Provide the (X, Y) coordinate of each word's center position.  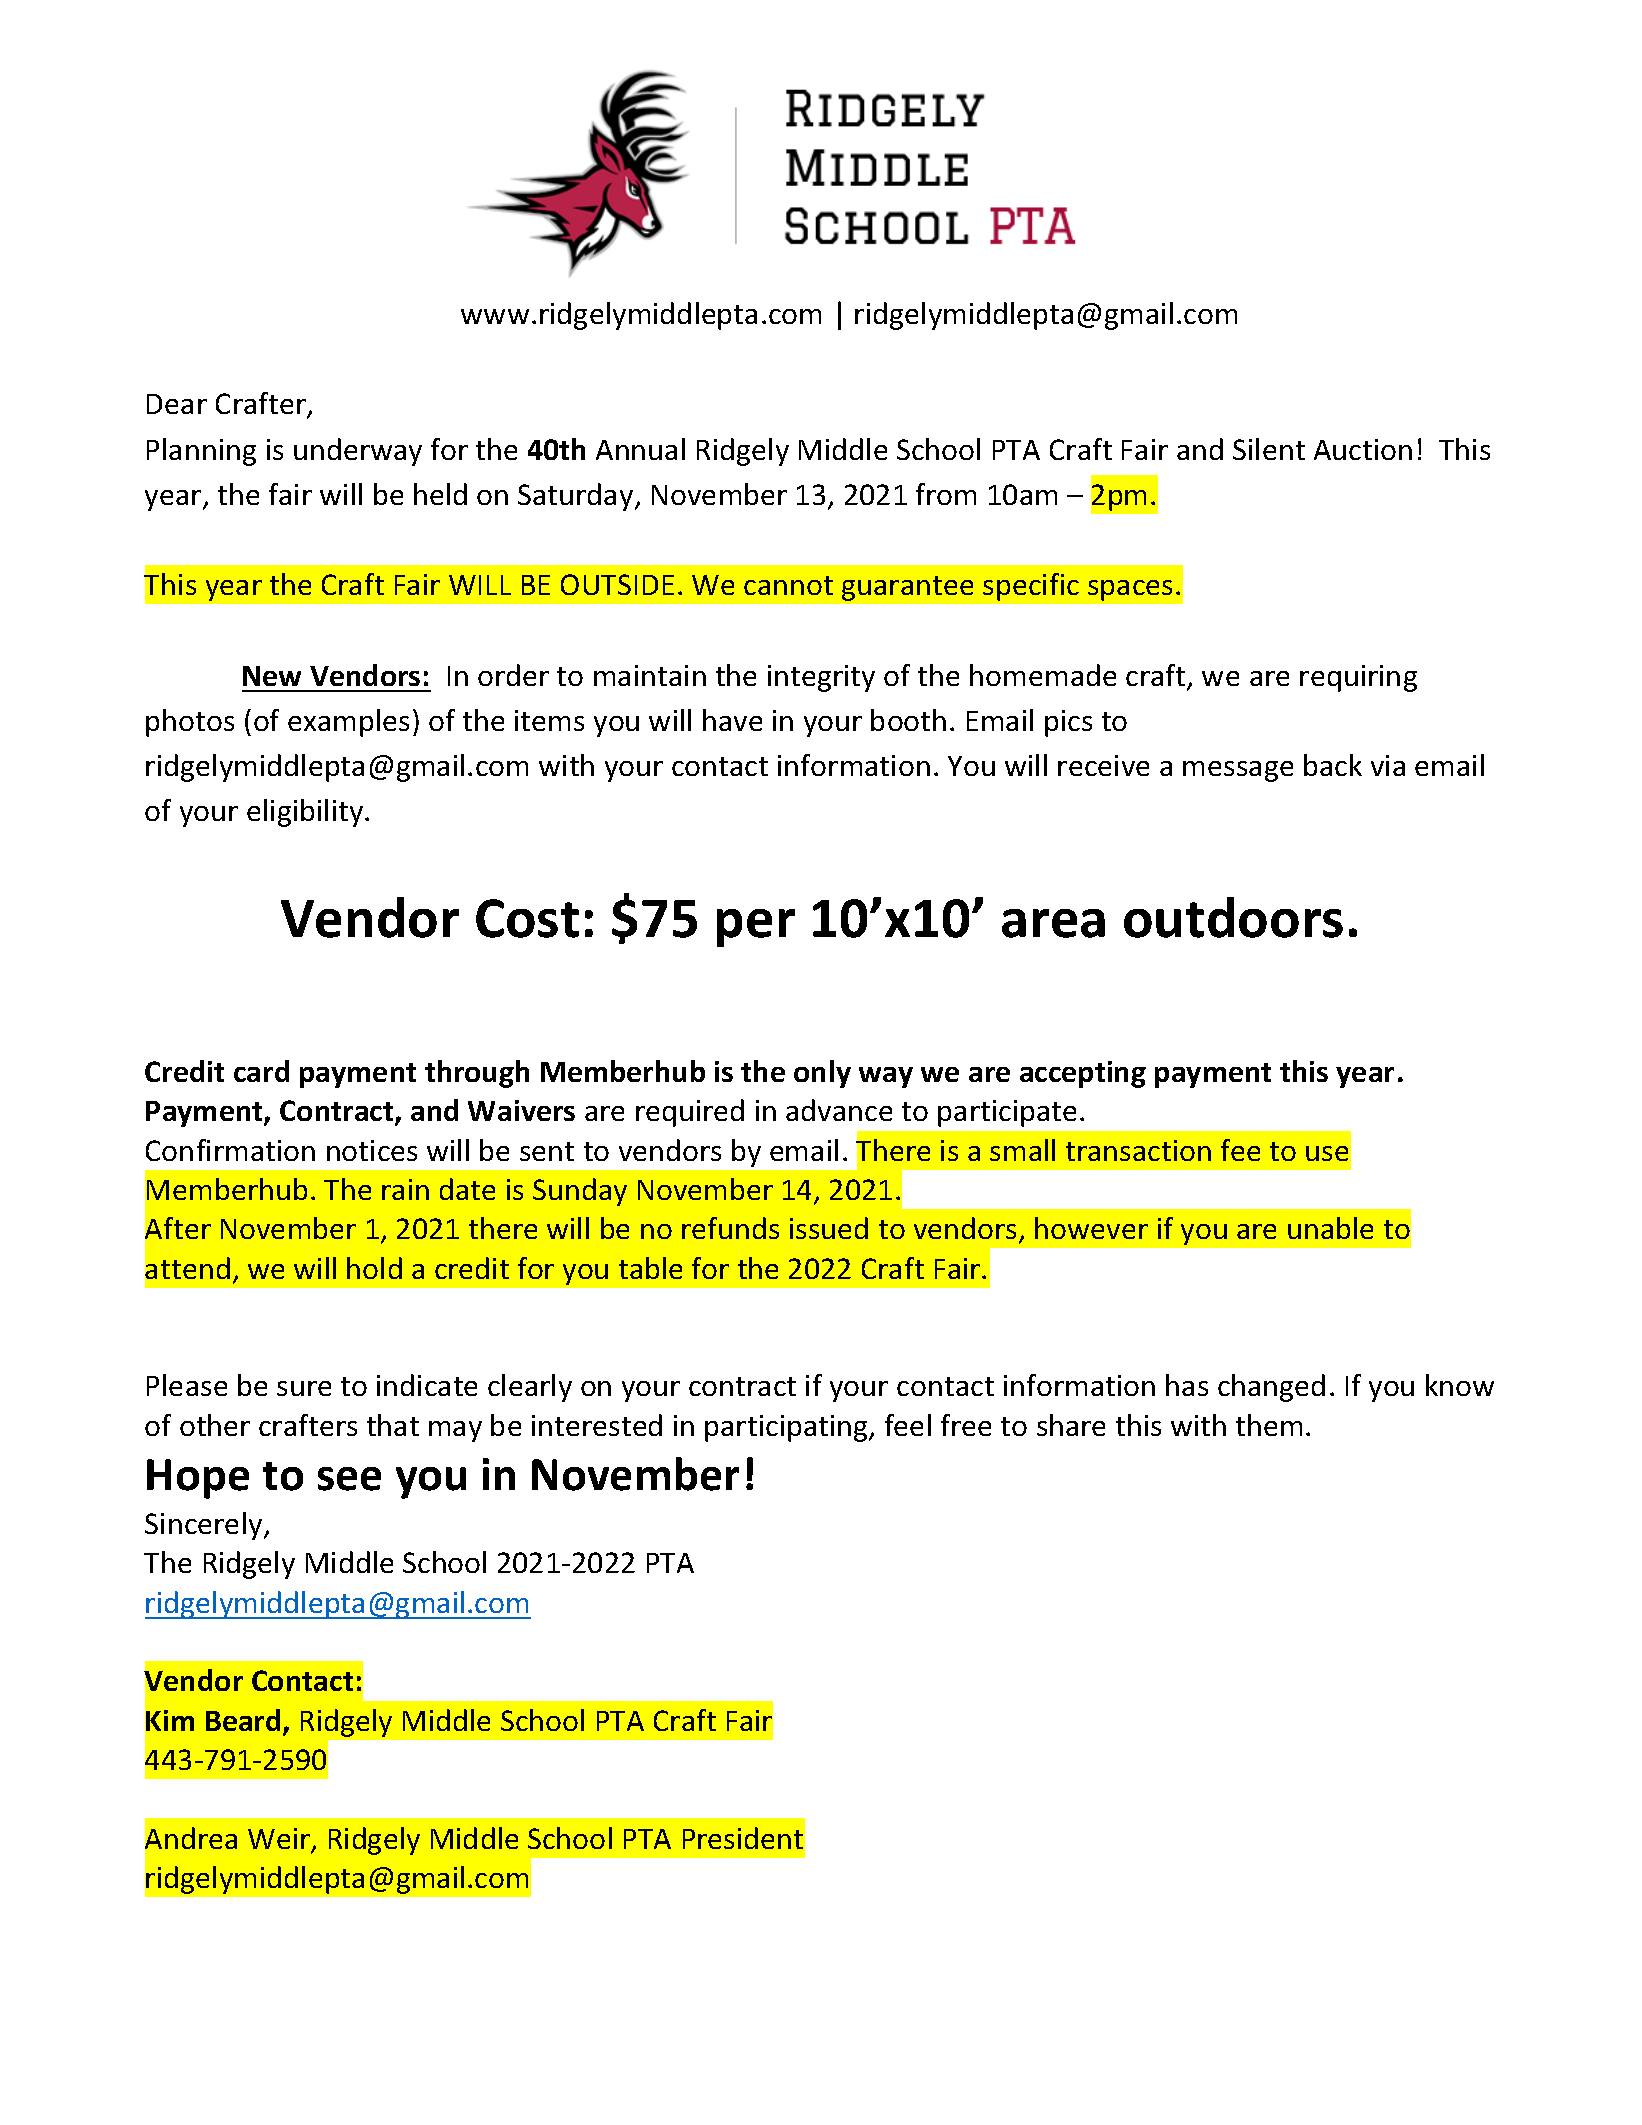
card (261, 1071)
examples (348, 723)
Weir (280, 1840)
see (349, 1479)
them (1269, 1425)
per (756, 928)
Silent (1269, 449)
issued (829, 1228)
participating (787, 1428)
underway (358, 452)
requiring (1358, 678)
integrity (821, 678)
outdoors (1233, 917)
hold (374, 1268)
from (946, 494)
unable (1330, 1228)
